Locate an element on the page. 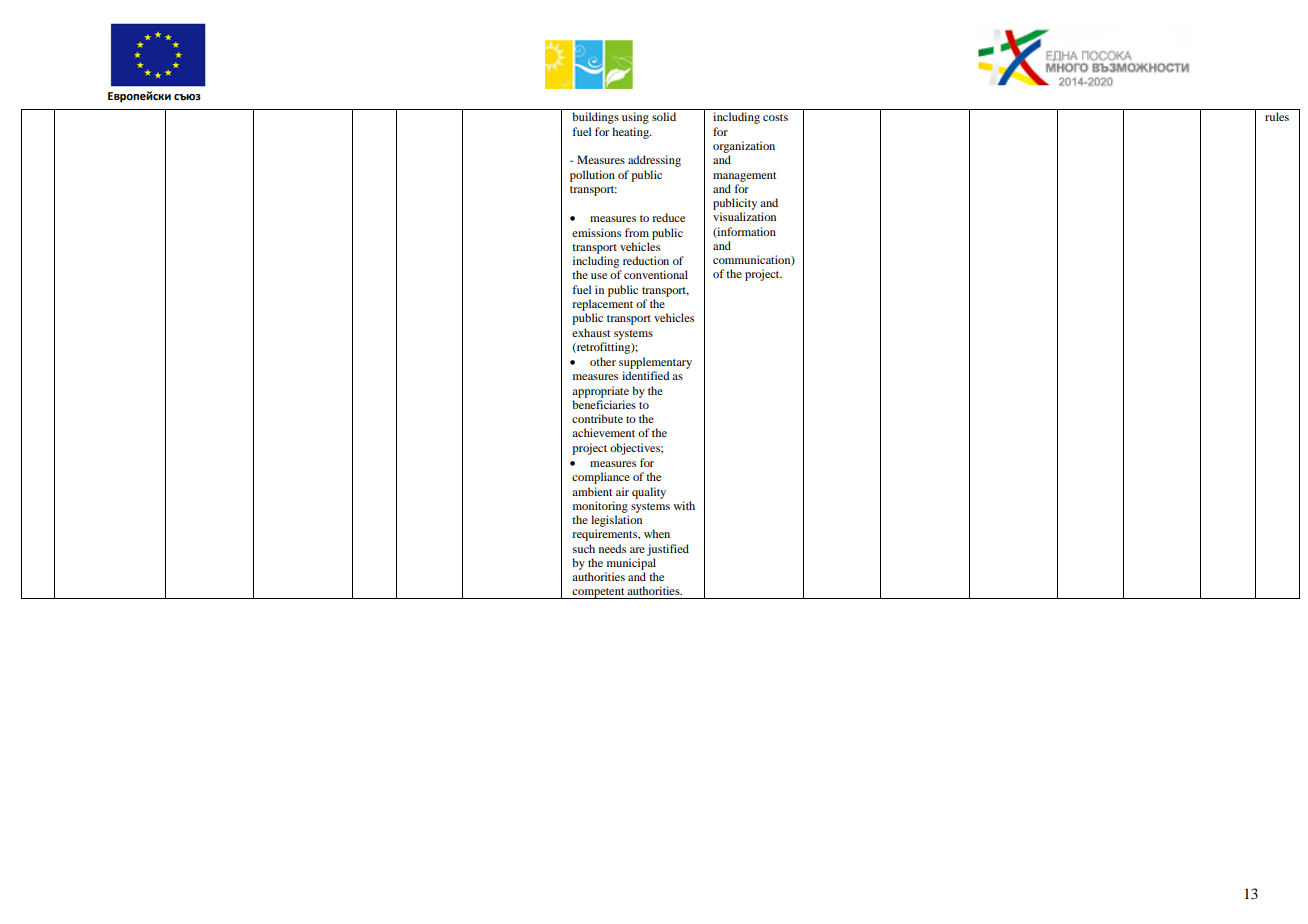 This document has height=924, width=1308. heating is located at coordinates (632, 133).
